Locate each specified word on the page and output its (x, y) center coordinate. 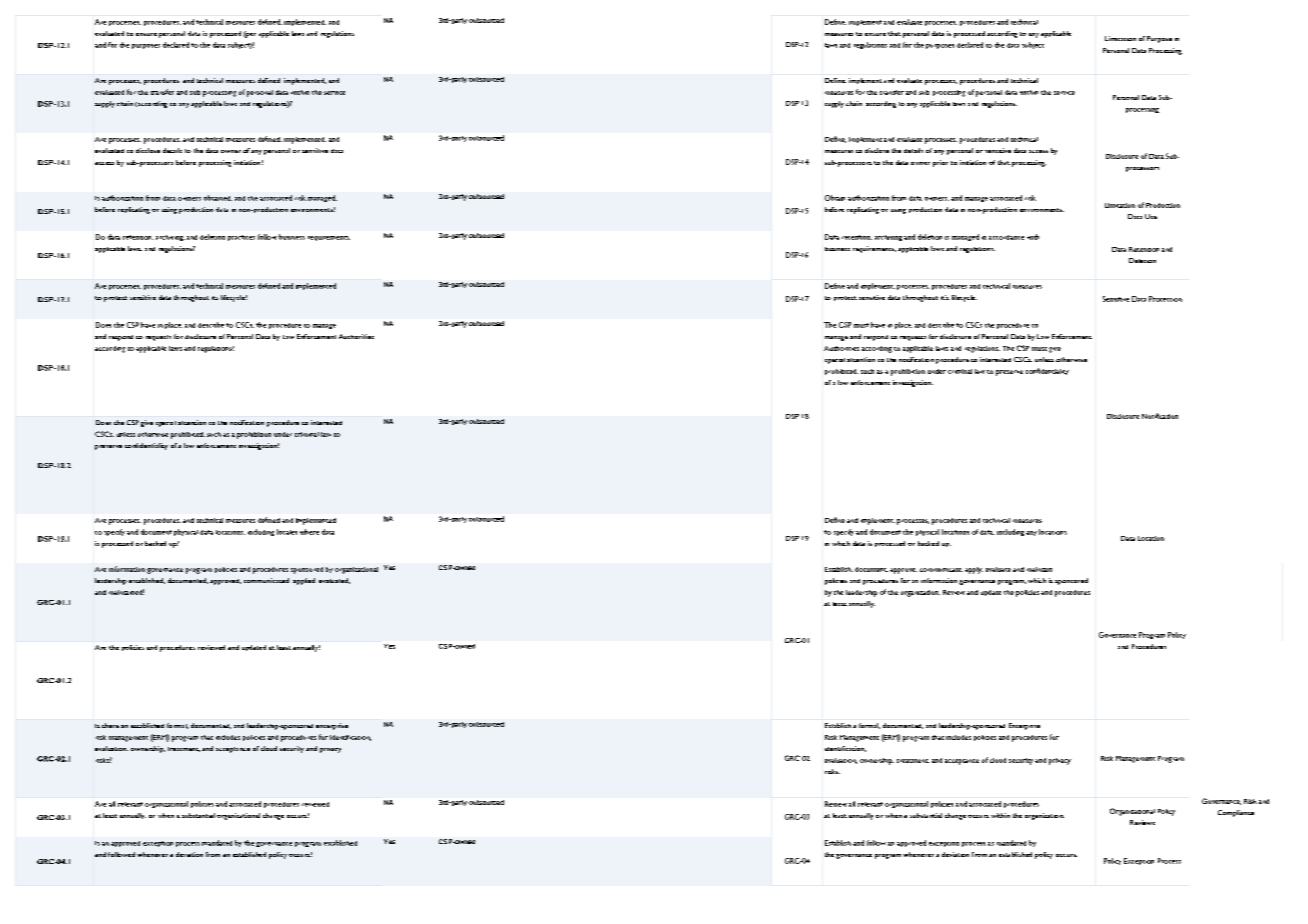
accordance (1006, 237)
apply (974, 570)
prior (940, 163)
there (110, 725)
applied (304, 581)
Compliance (1236, 813)
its (215, 298)
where (309, 532)
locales (287, 532)
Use (1151, 216)
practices (241, 238)
